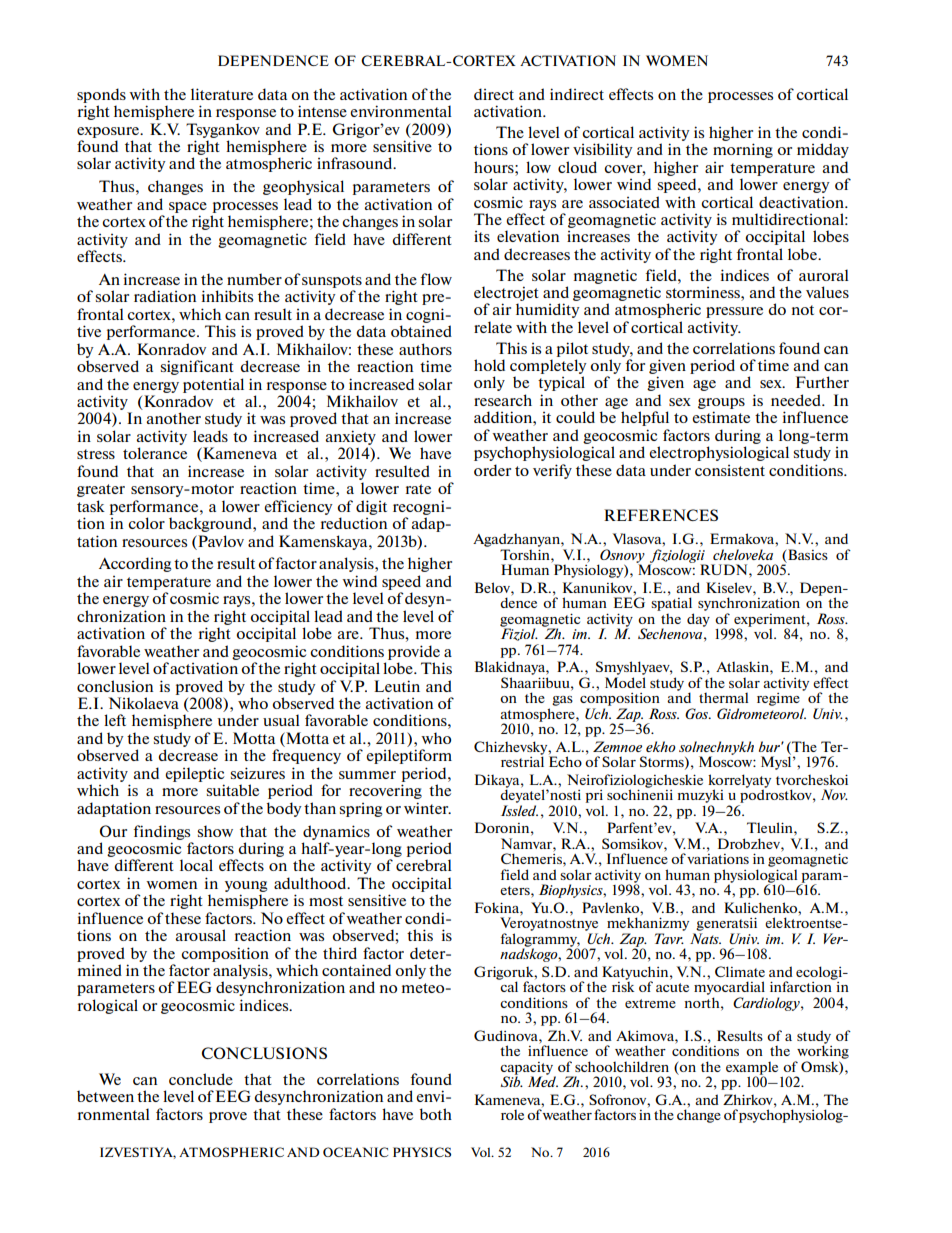 This page has width=952, height=1233. I want to click on both, so click(436, 1114).
